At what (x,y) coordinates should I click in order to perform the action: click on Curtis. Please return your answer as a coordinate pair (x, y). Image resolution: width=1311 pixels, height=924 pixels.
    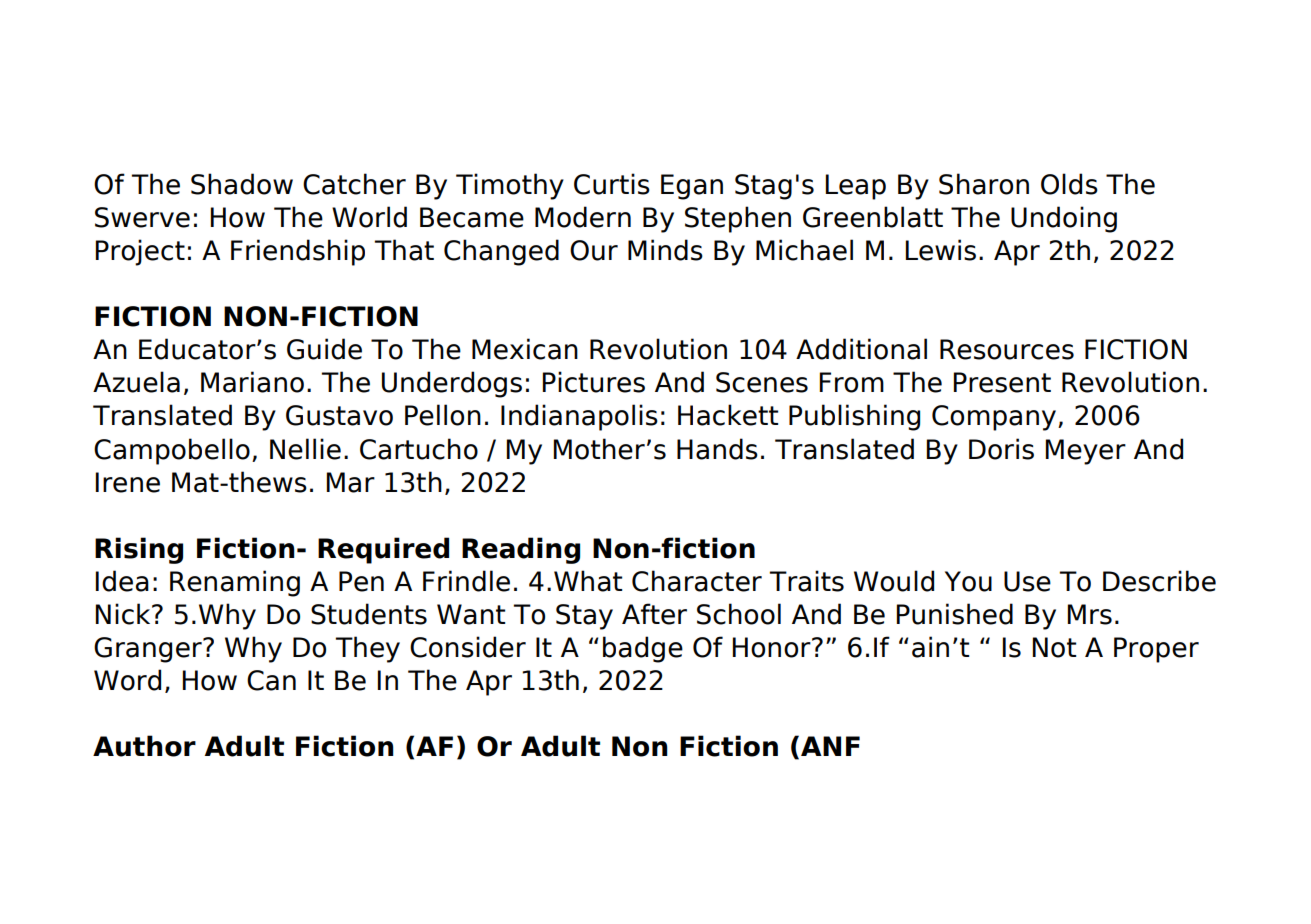
    Looking at the image, I should click on (612, 184).
